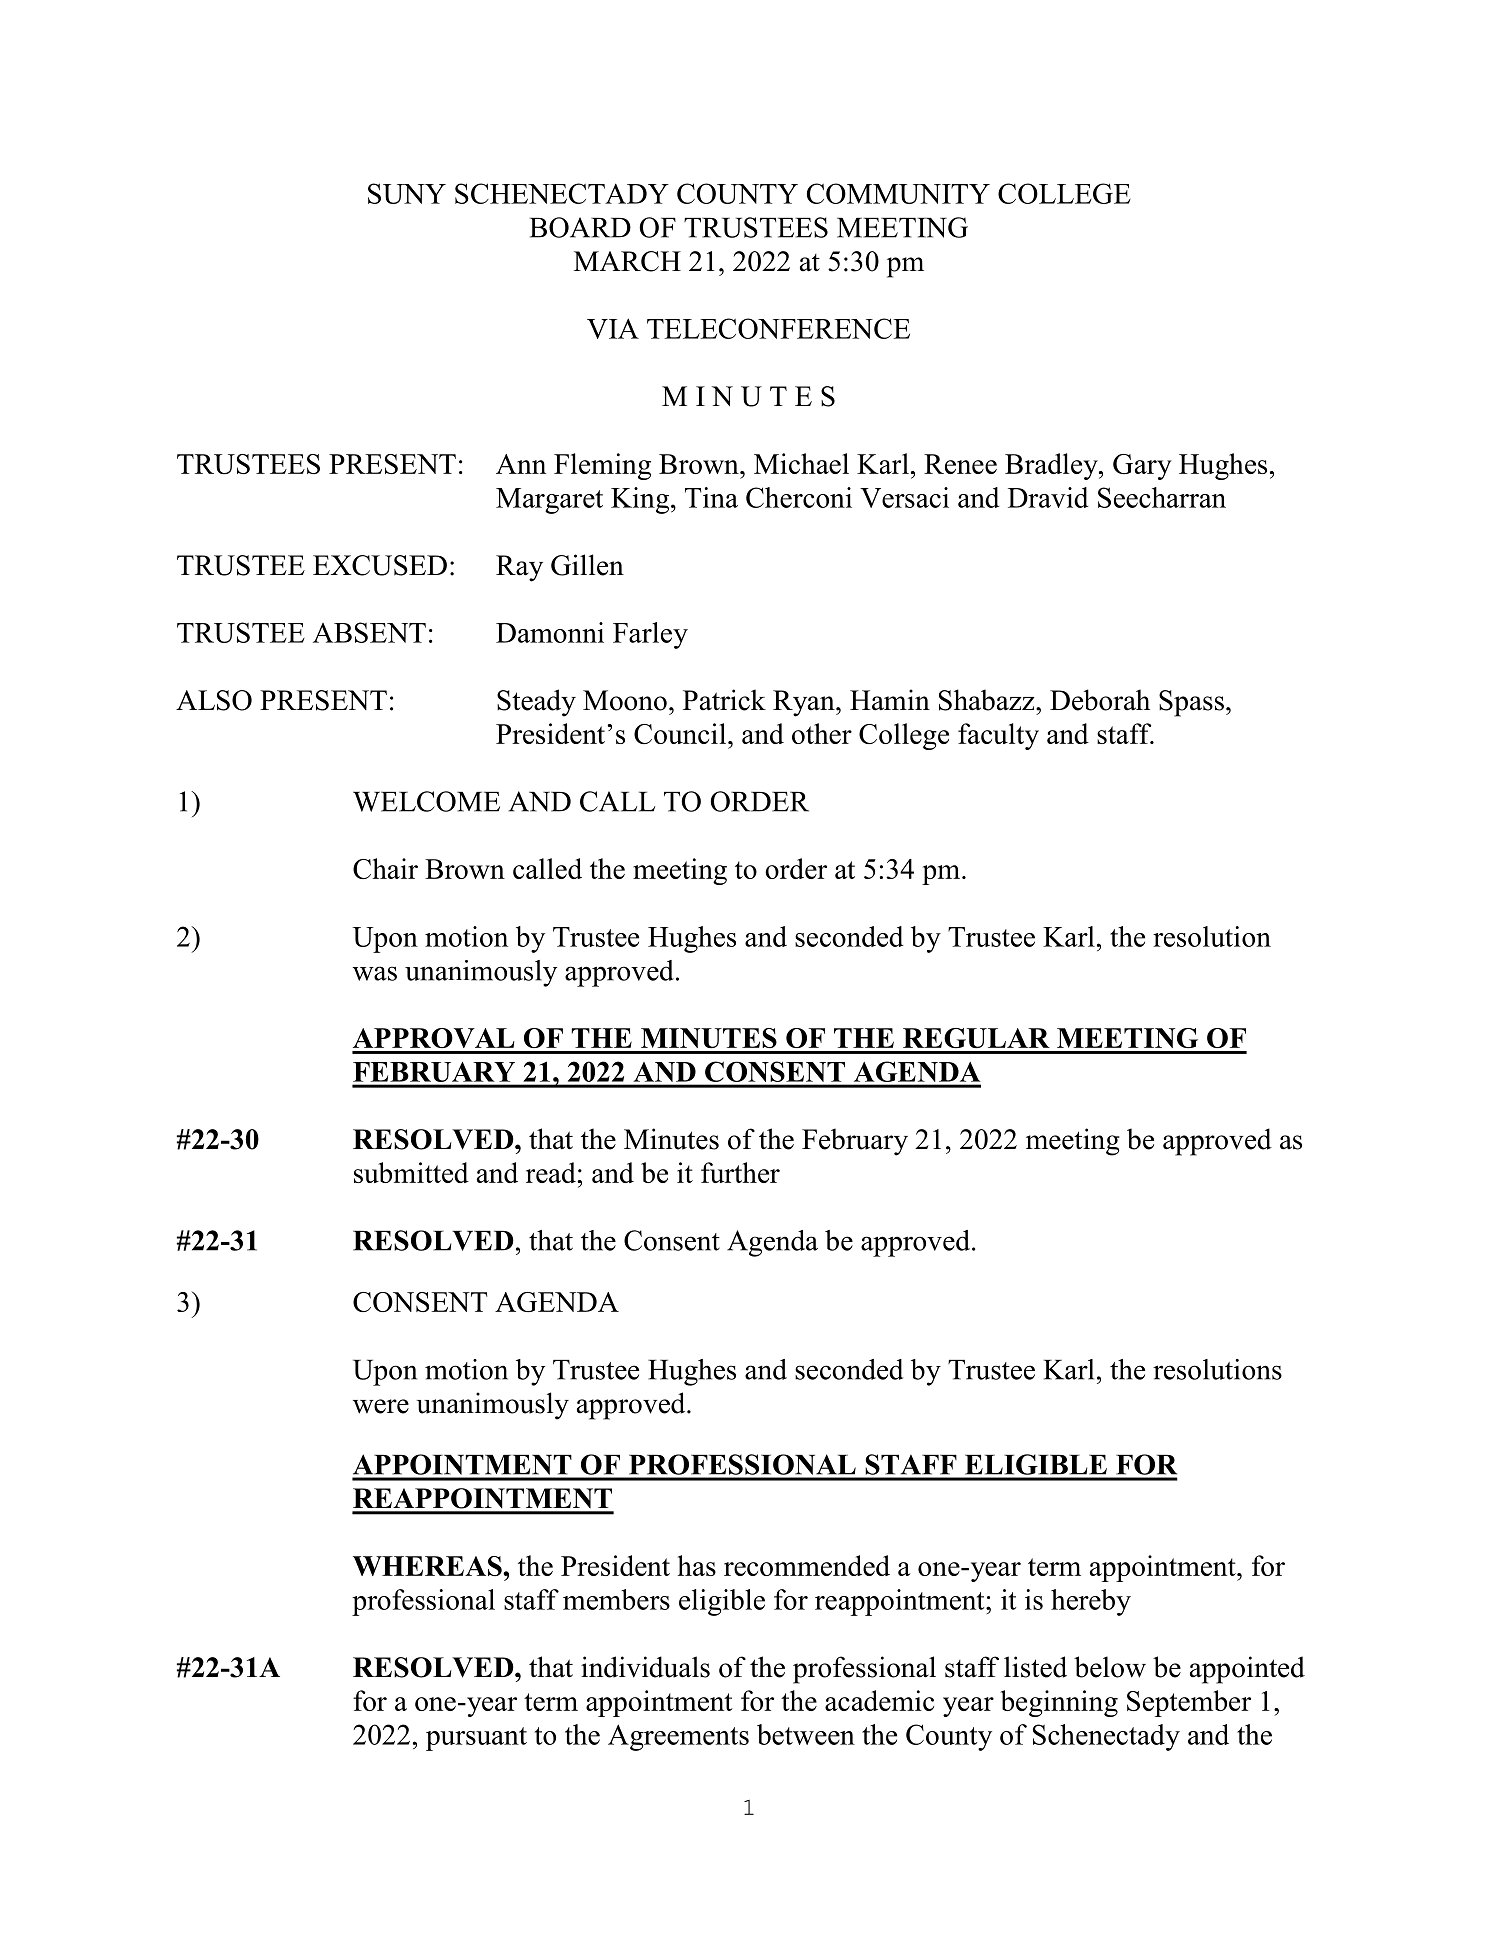 The image size is (1498, 1938). Describe the element at coordinates (411, 1172) in the screenshot. I see `submitted` at that location.
